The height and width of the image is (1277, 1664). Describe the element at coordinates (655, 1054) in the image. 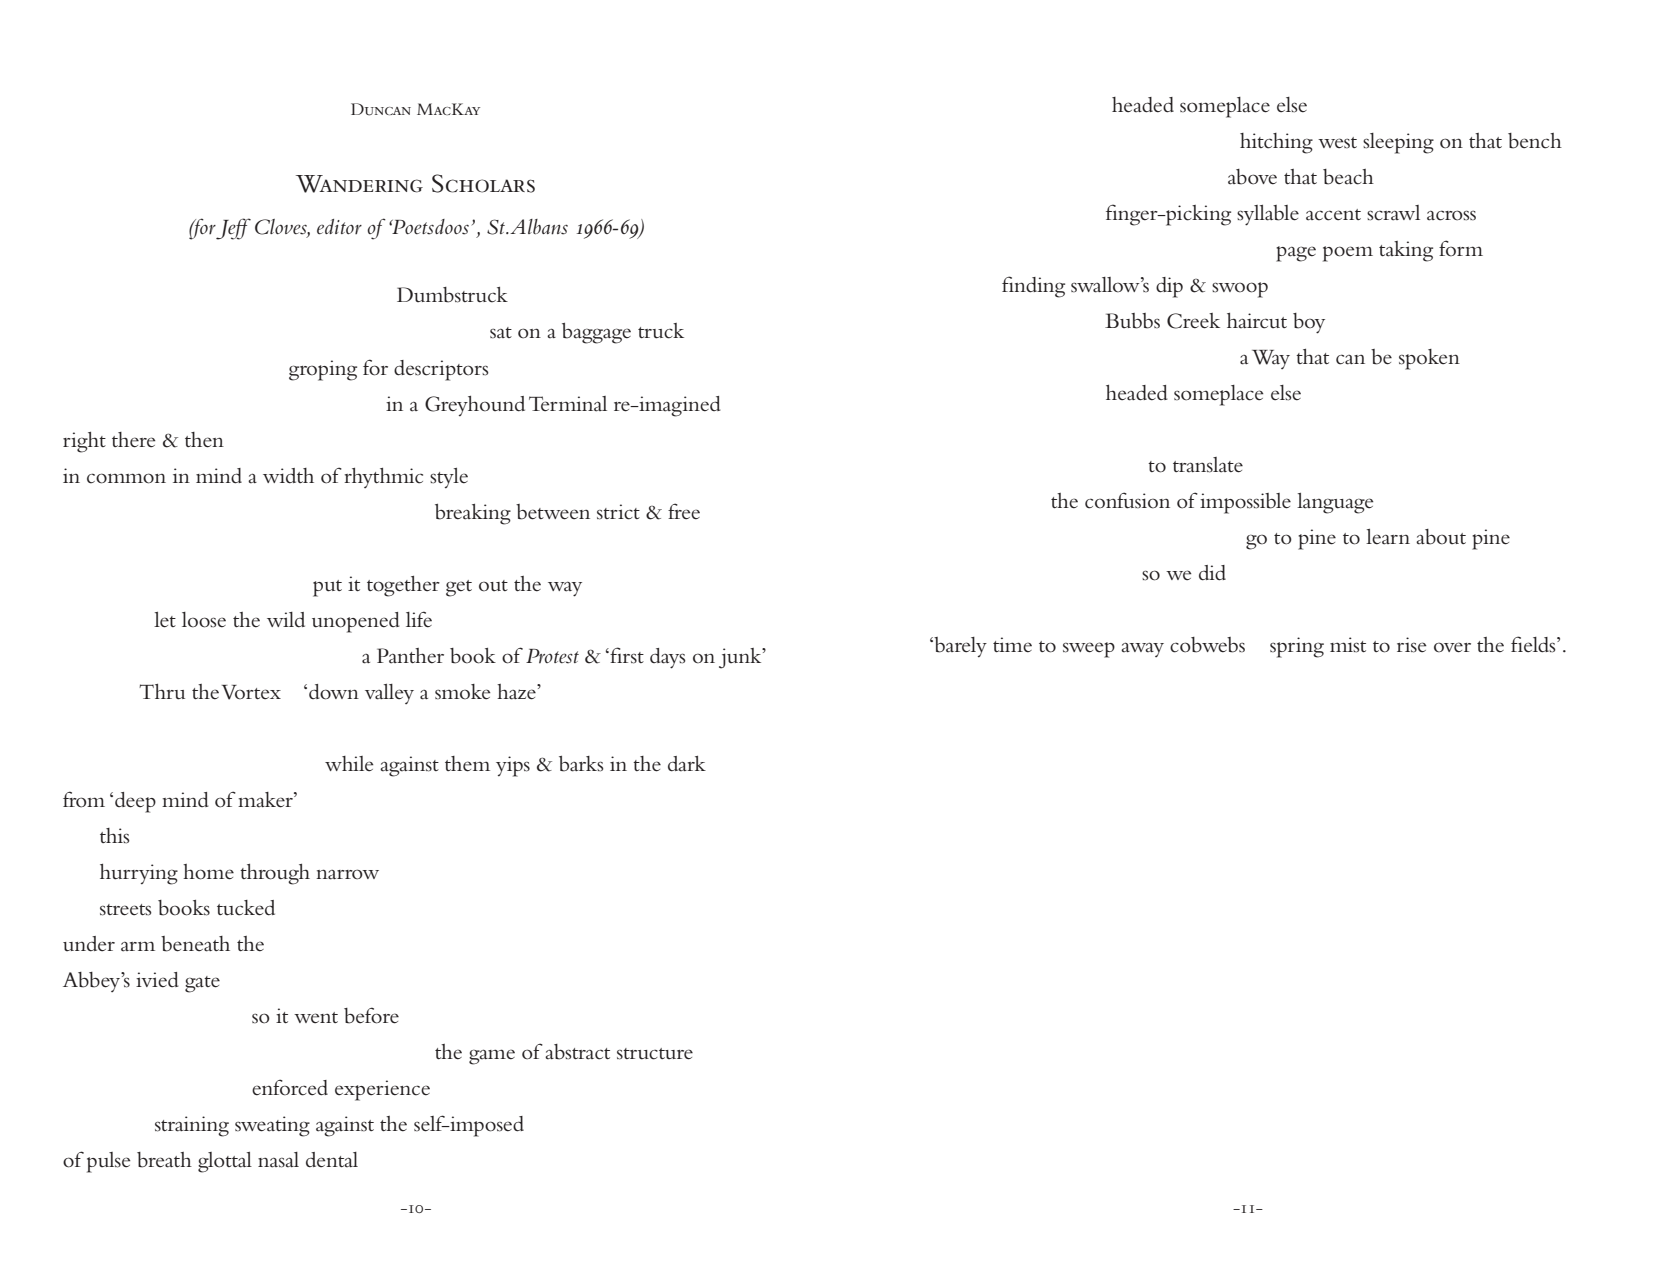

I see `structure` at that location.
